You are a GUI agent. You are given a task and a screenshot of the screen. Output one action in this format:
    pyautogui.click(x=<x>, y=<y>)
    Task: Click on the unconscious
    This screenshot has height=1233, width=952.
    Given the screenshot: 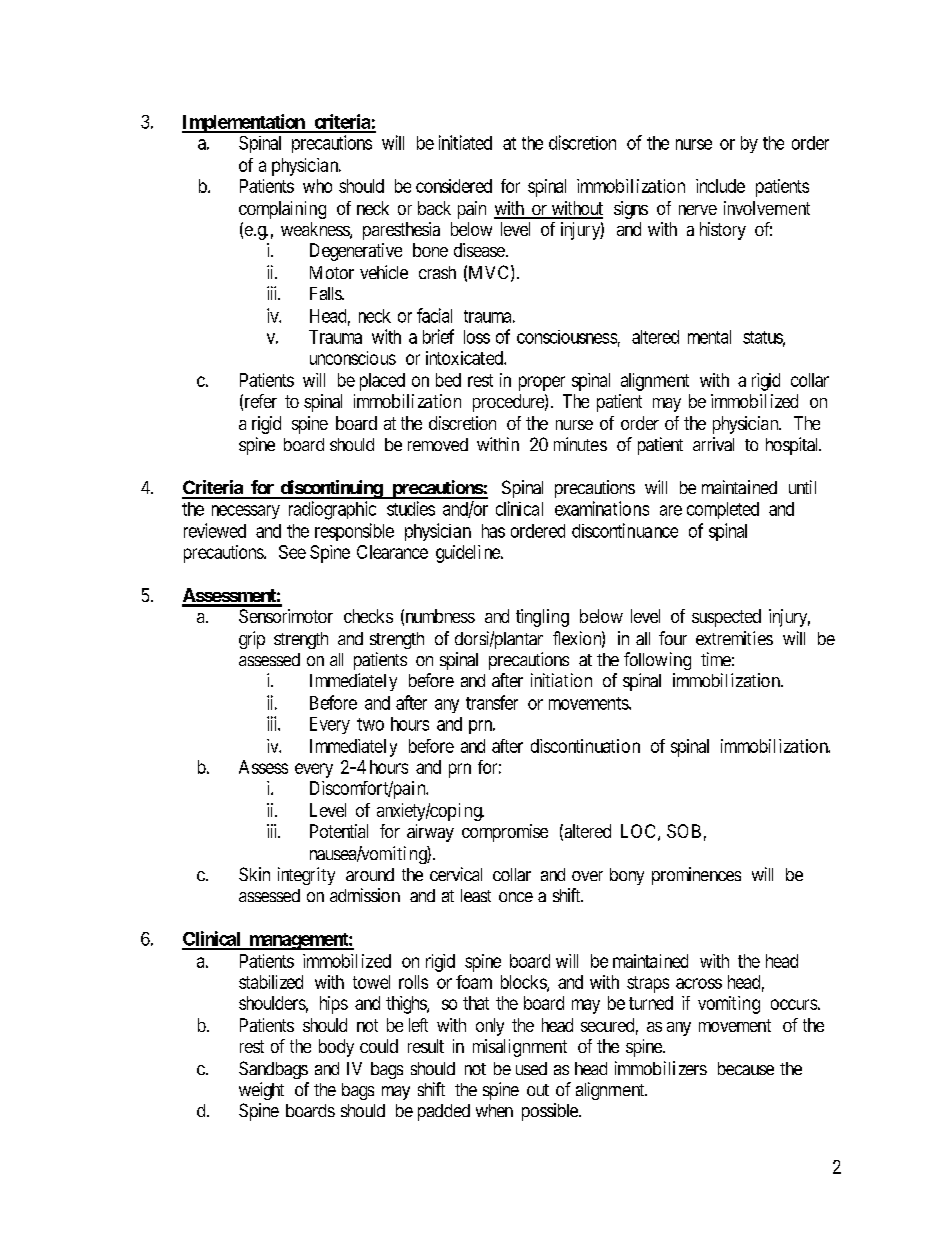 What is the action you would take?
    pyautogui.click(x=353, y=358)
